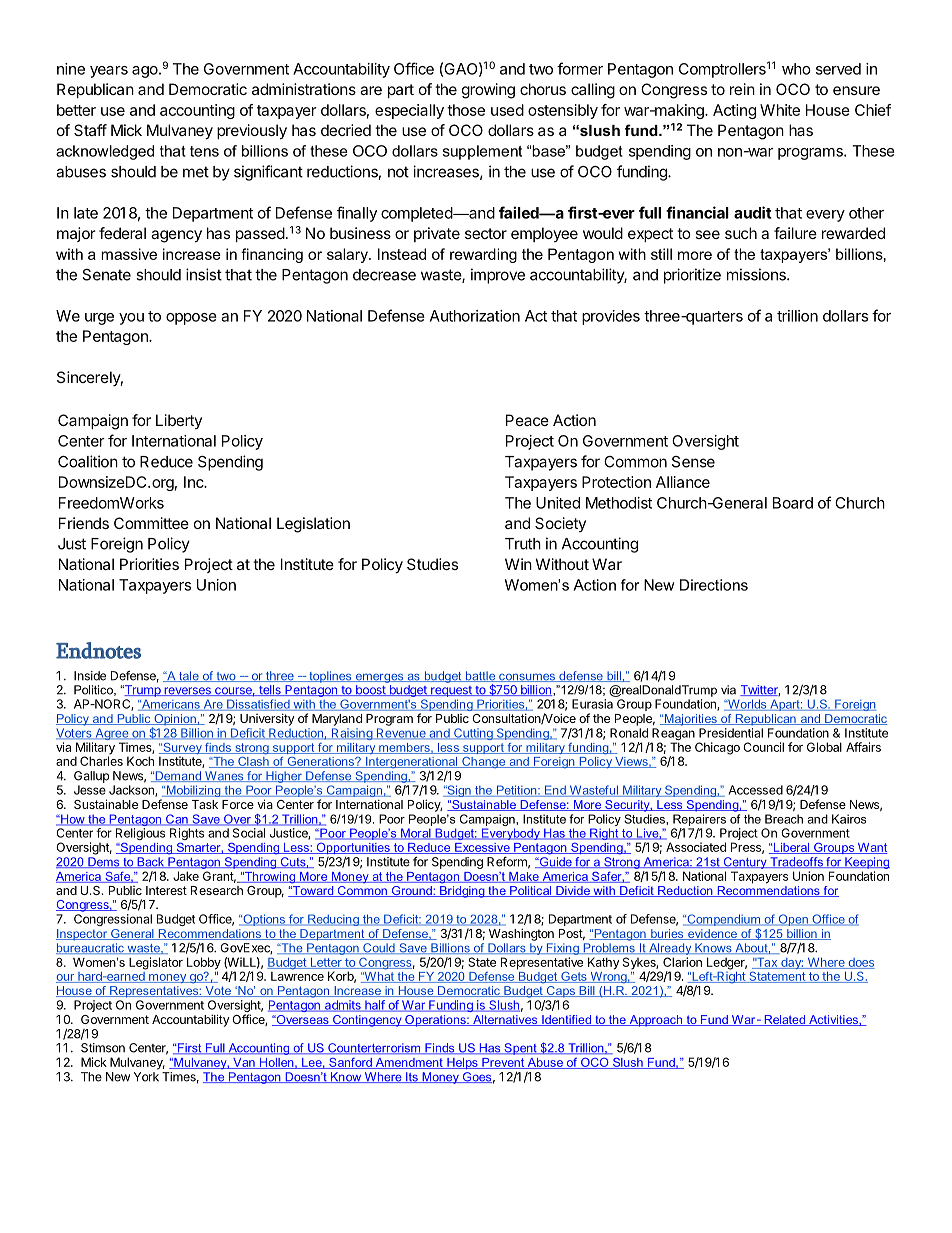 This document has height=1233, width=952. Describe the element at coordinates (475, 316) in the document. I see `Authorization` at that location.
